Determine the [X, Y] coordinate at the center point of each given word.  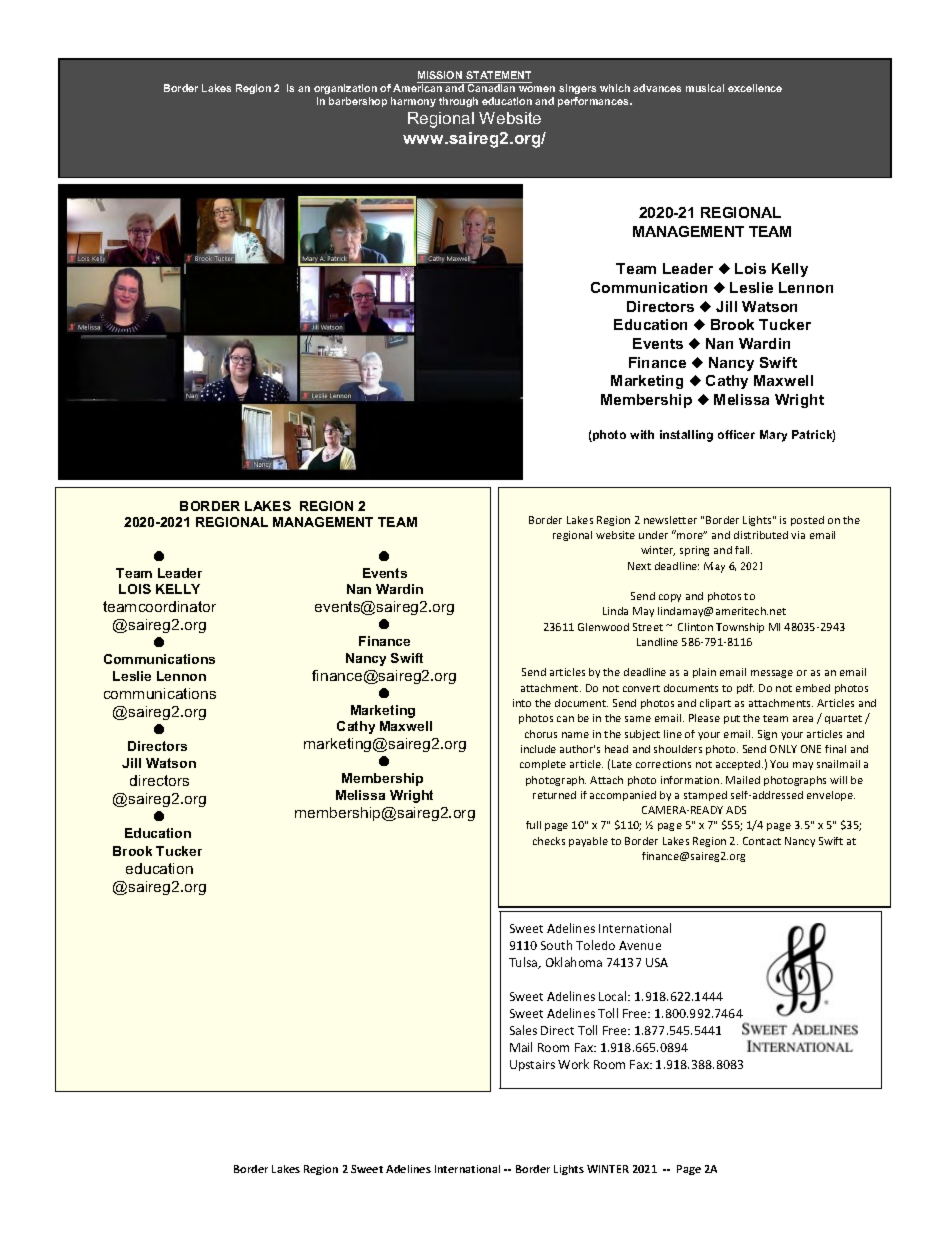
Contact [762, 841]
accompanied [623, 796]
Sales [523, 1030]
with [642, 434]
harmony [413, 102]
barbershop [358, 102]
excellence [755, 88]
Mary [773, 436]
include [538, 749]
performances [594, 102]
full [533, 825]
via [798, 535]
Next [639, 566]
